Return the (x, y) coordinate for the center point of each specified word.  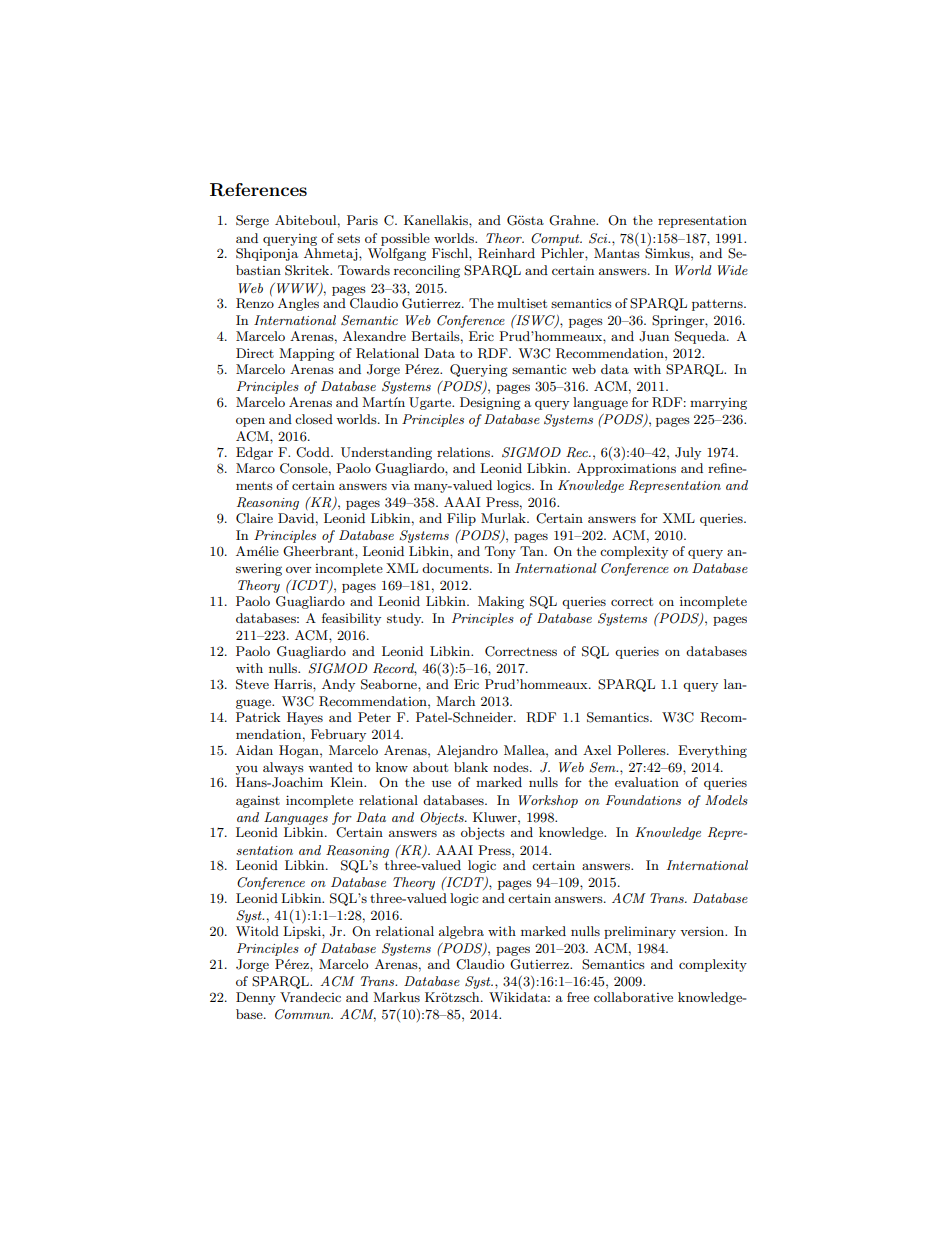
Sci (599, 238)
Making (501, 602)
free (578, 997)
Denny (256, 998)
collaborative (633, 997)
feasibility (351, 619)
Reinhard (506, 253)
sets (348, 238)
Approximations (626, 469)
